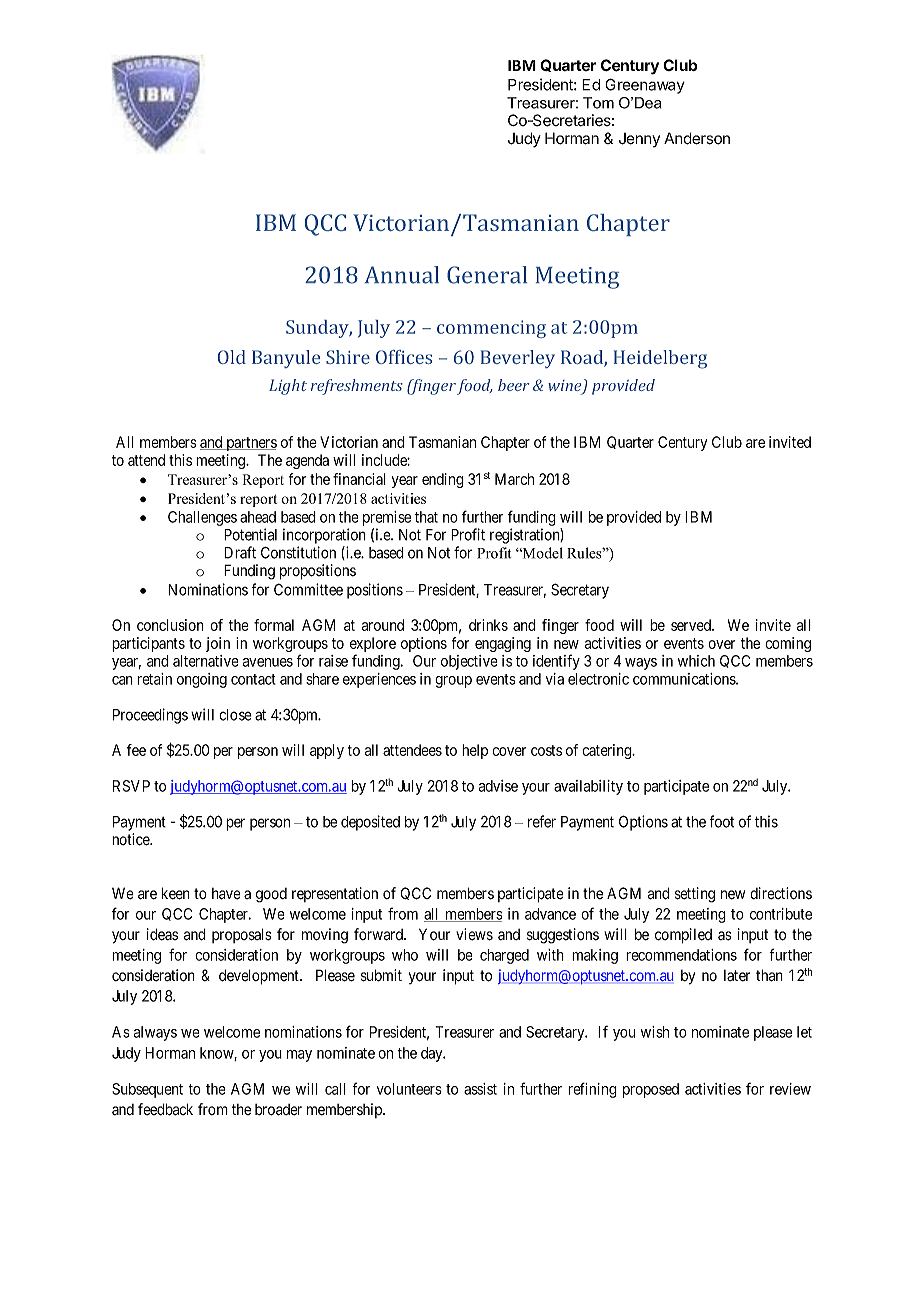  I want to click on Tom, so click(598, 103).
